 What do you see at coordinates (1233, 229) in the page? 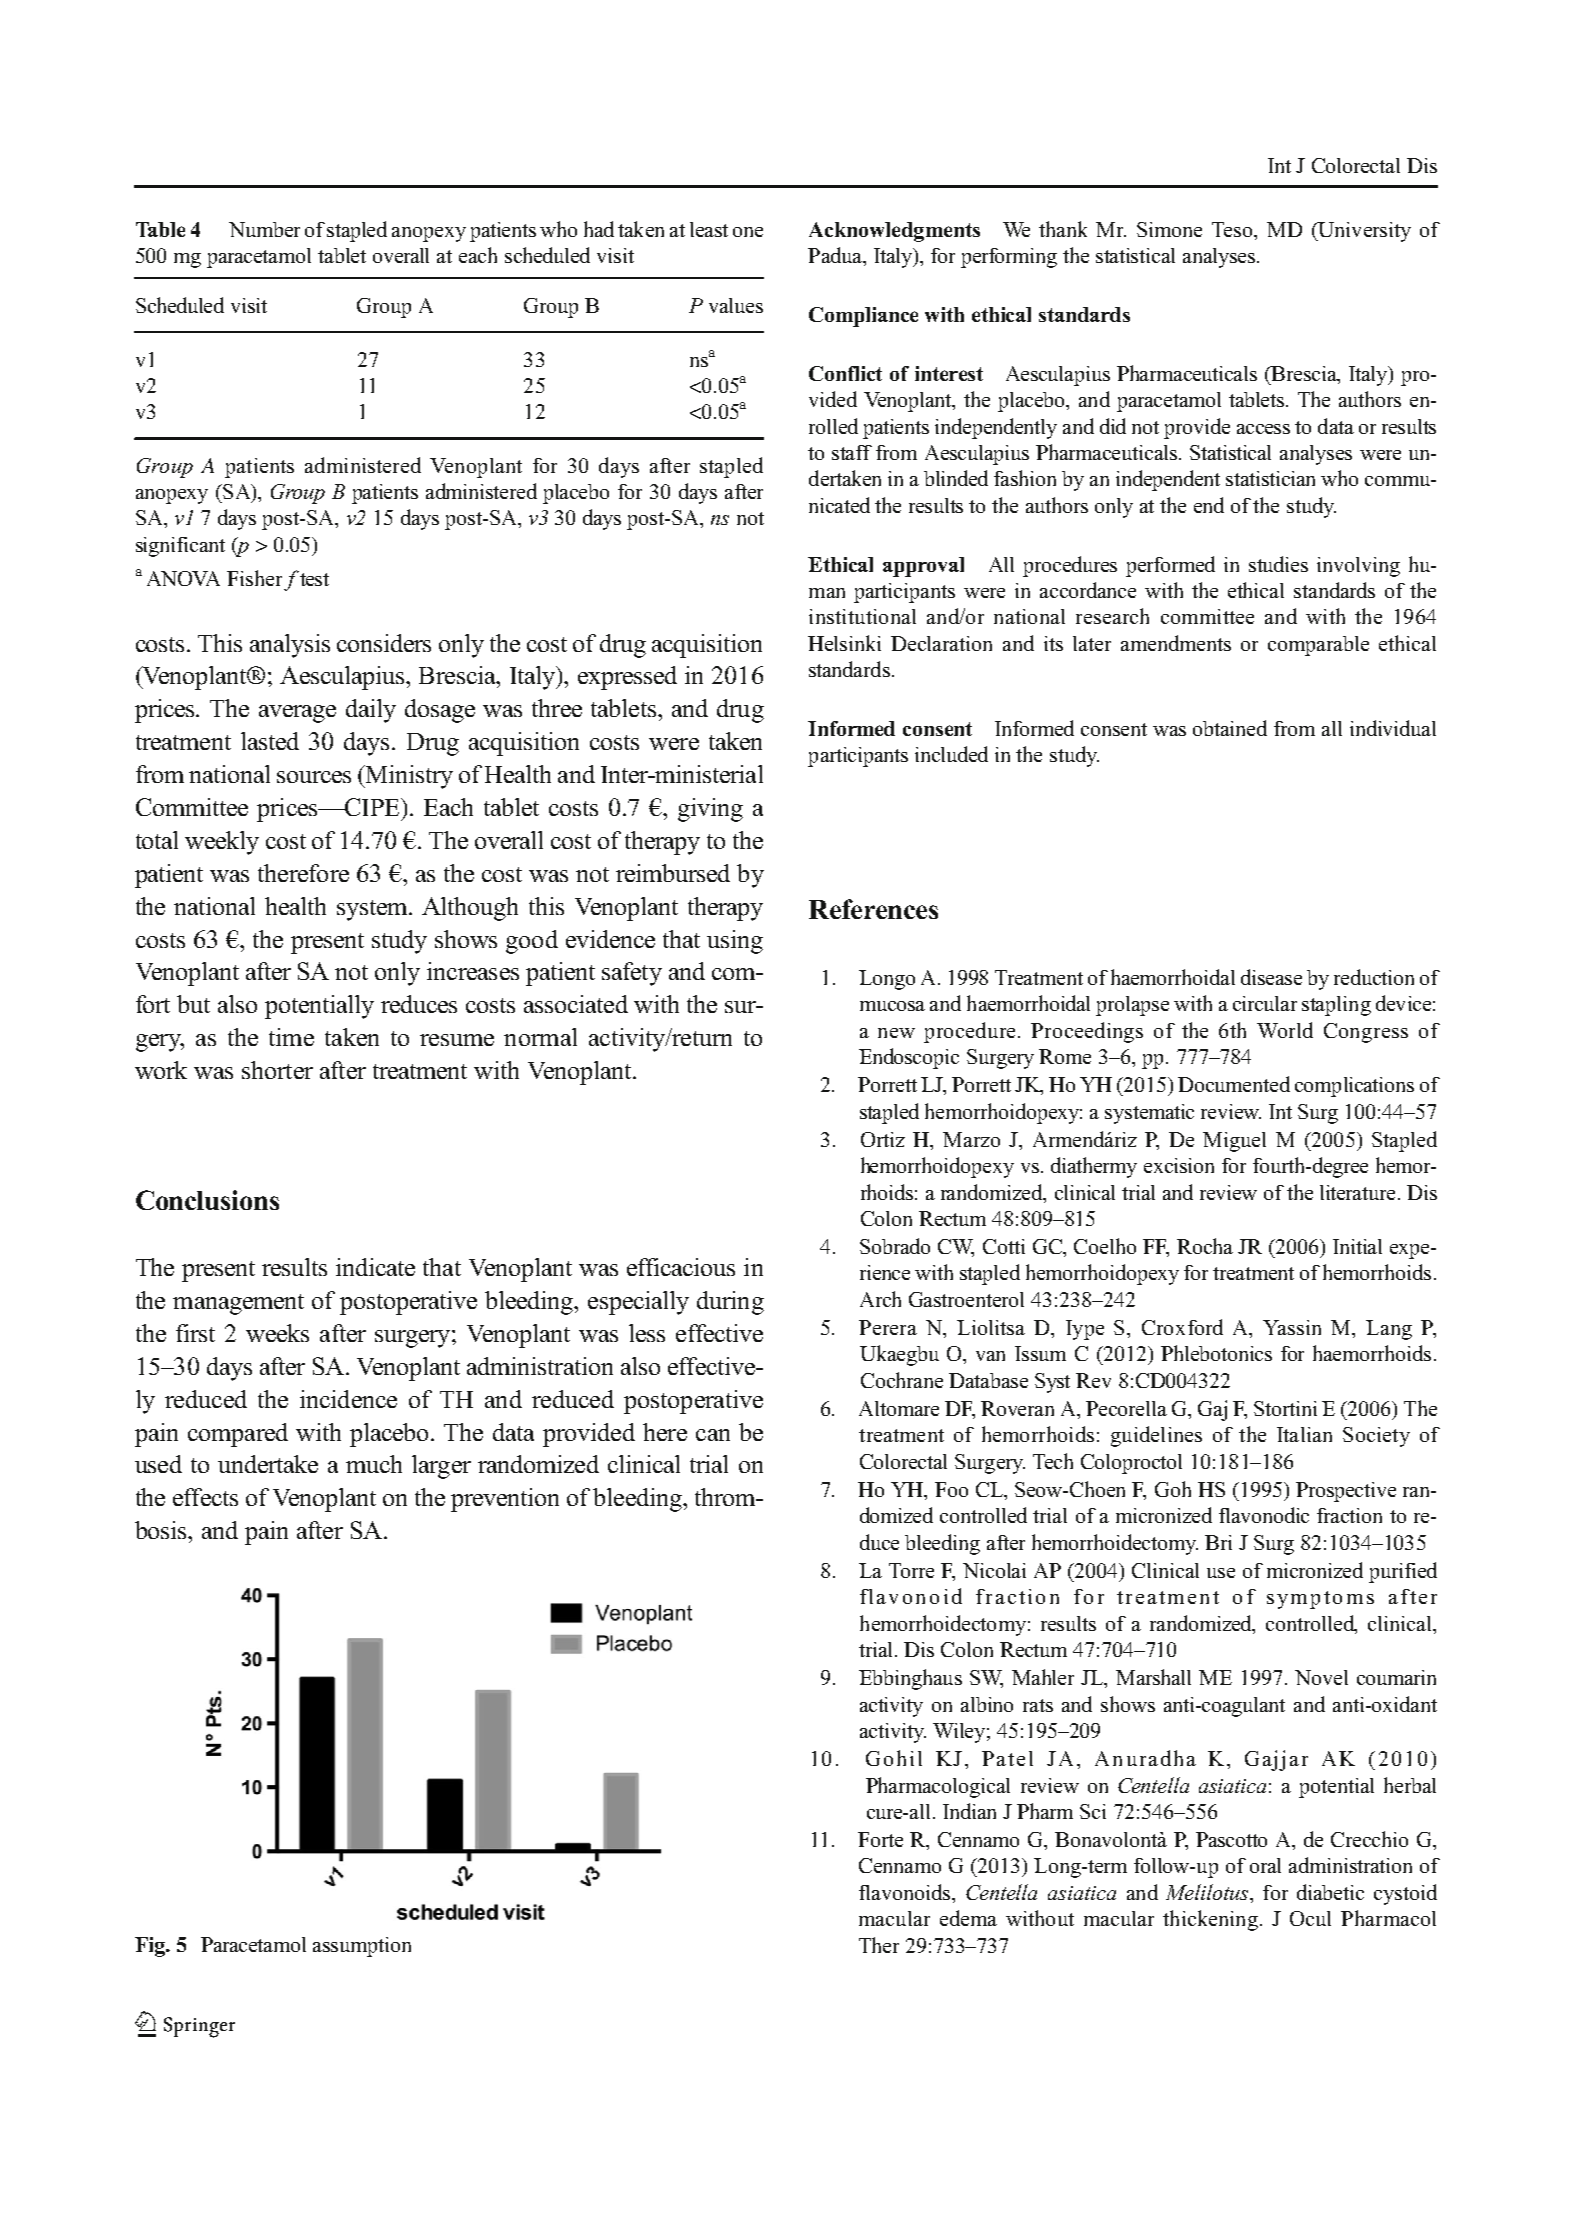
I see `Teso` at bounding box center [1233, 229].
